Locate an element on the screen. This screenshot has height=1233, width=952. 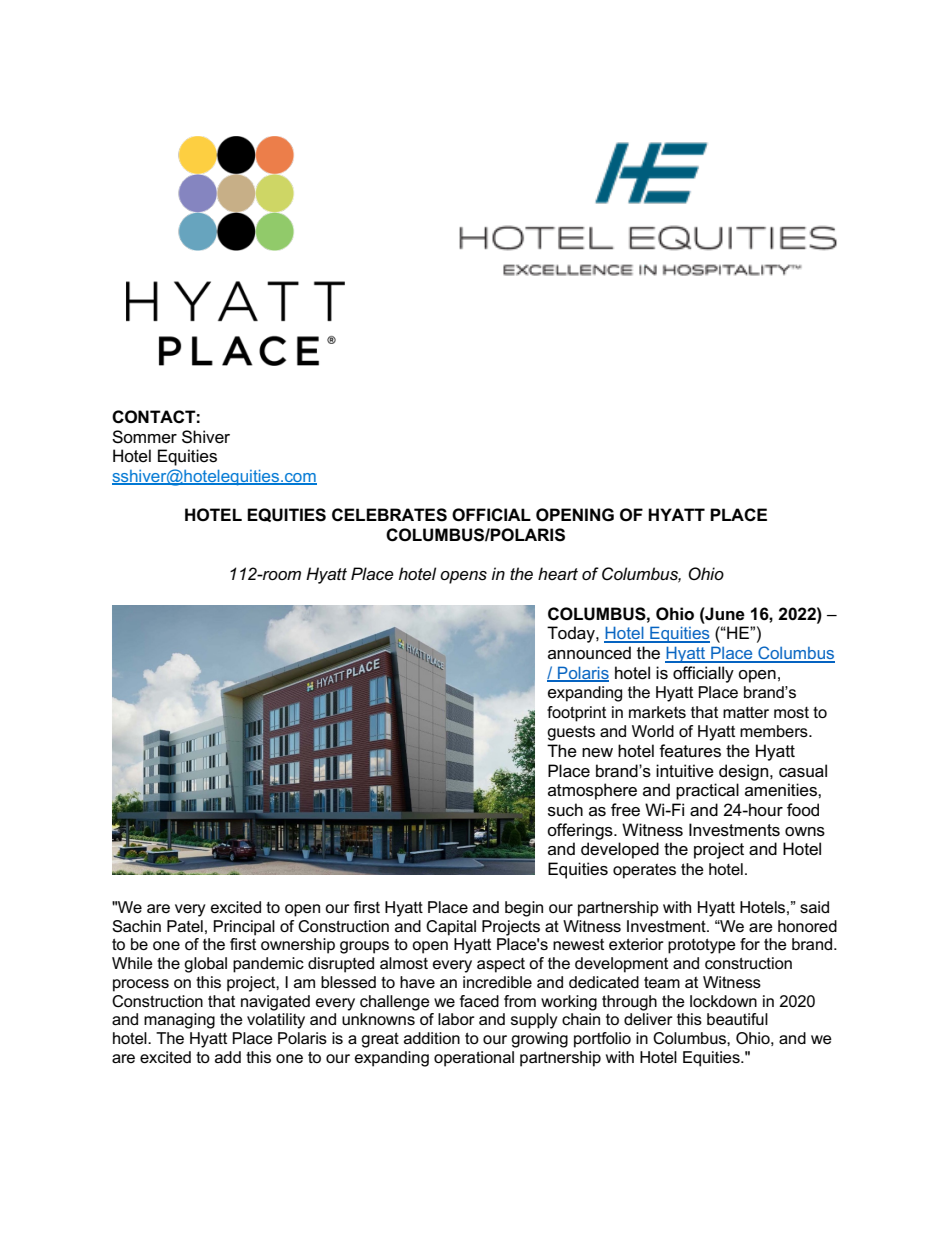
footprint is located at coordinates (576, 714).
